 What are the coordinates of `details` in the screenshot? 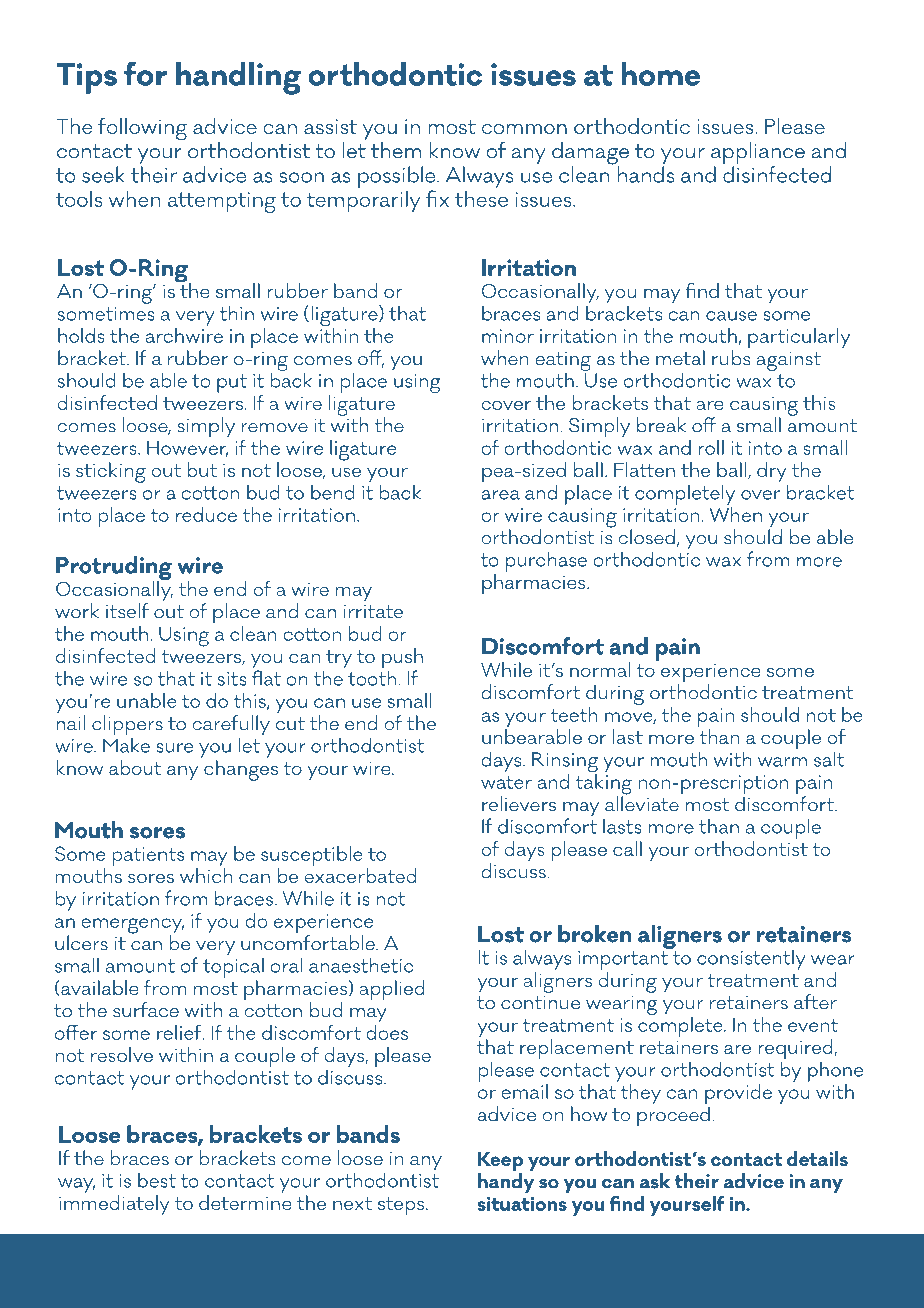 It's located at (817, 1158).
